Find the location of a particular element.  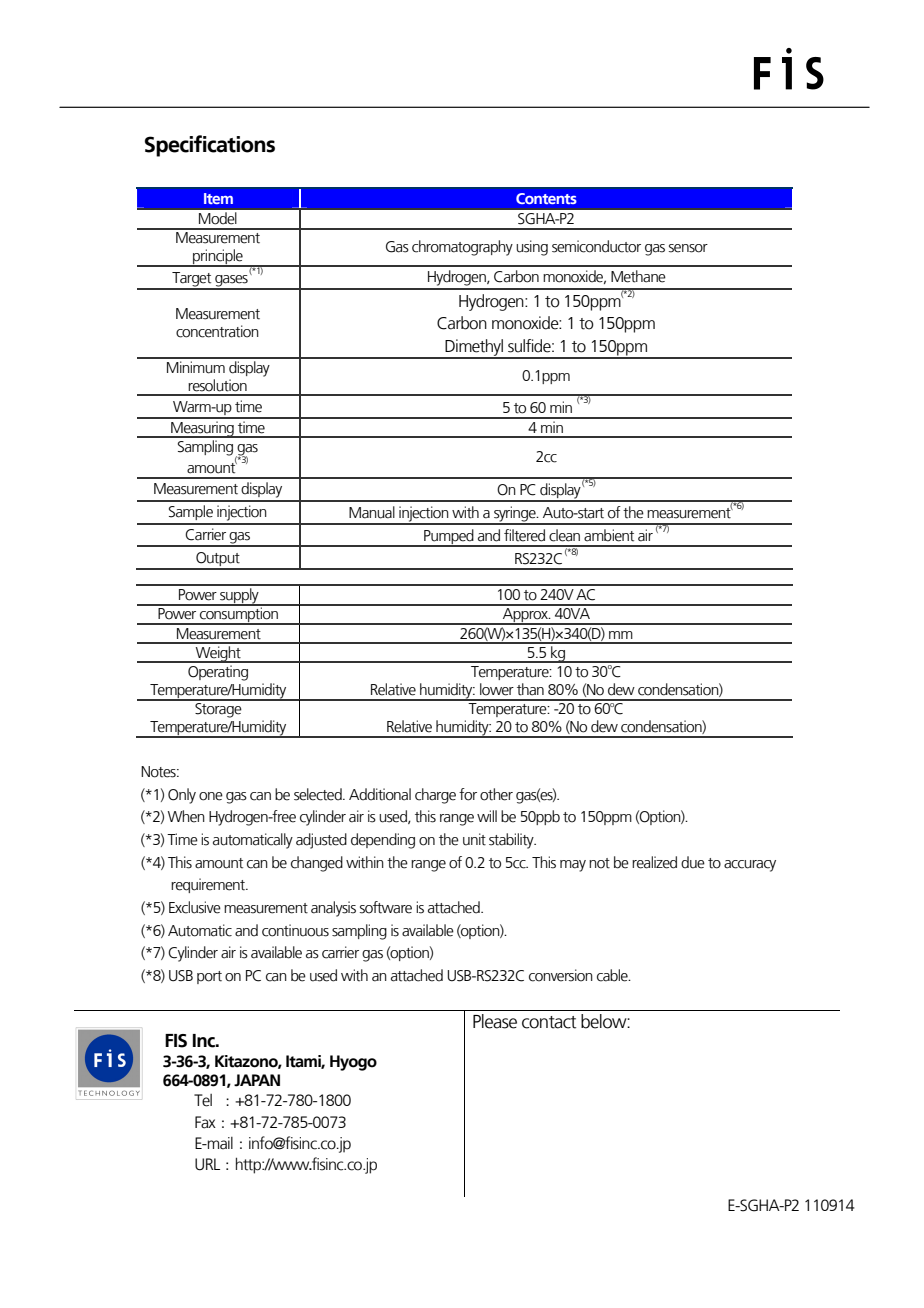

JAPAN is located at coordinates (257, 1080).
